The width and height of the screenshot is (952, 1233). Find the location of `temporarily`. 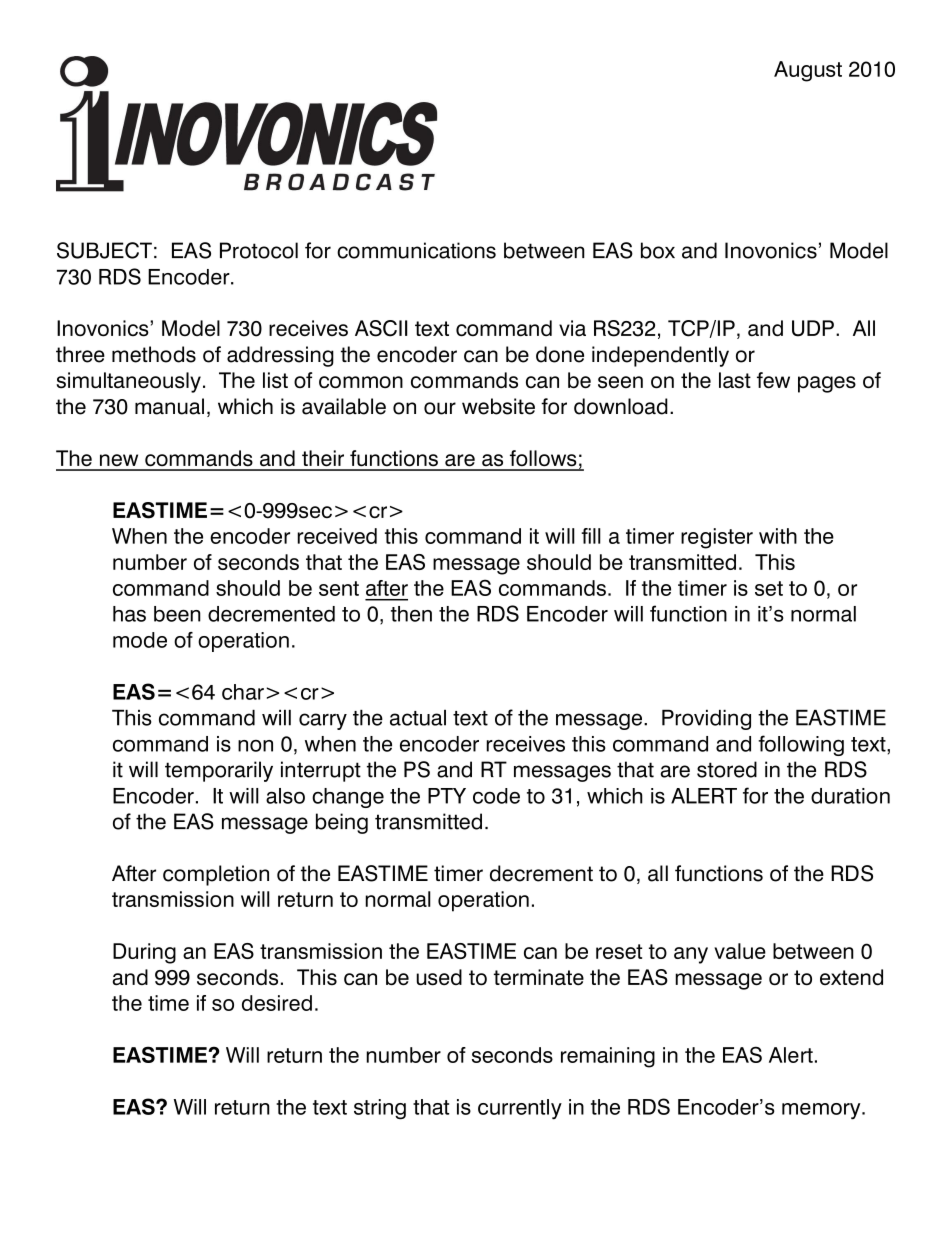

temporarily is located at coordinates (219, 771).
